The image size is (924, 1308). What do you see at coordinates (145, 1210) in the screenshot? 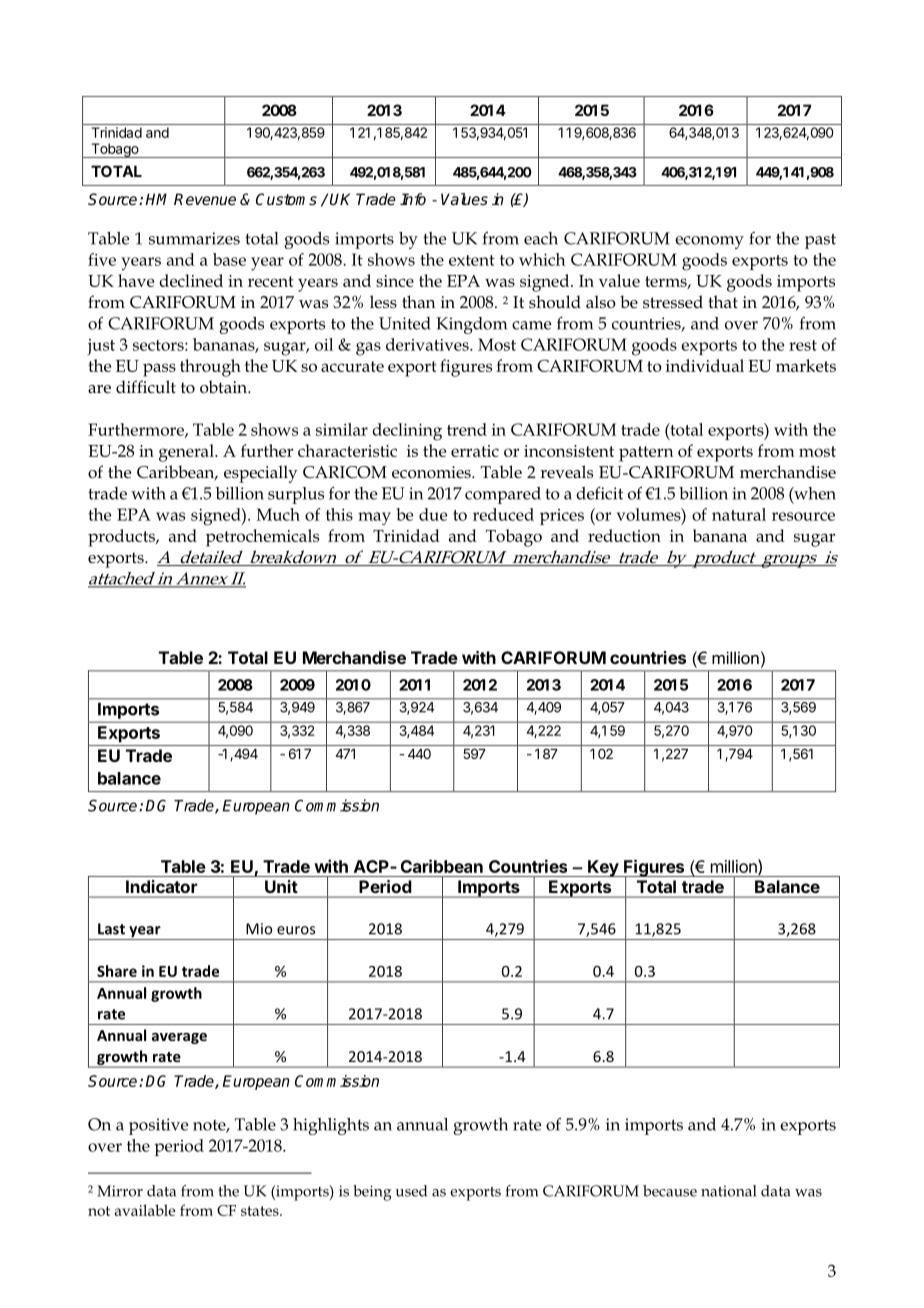
I see `available` at bounding box center [145, 1210].
